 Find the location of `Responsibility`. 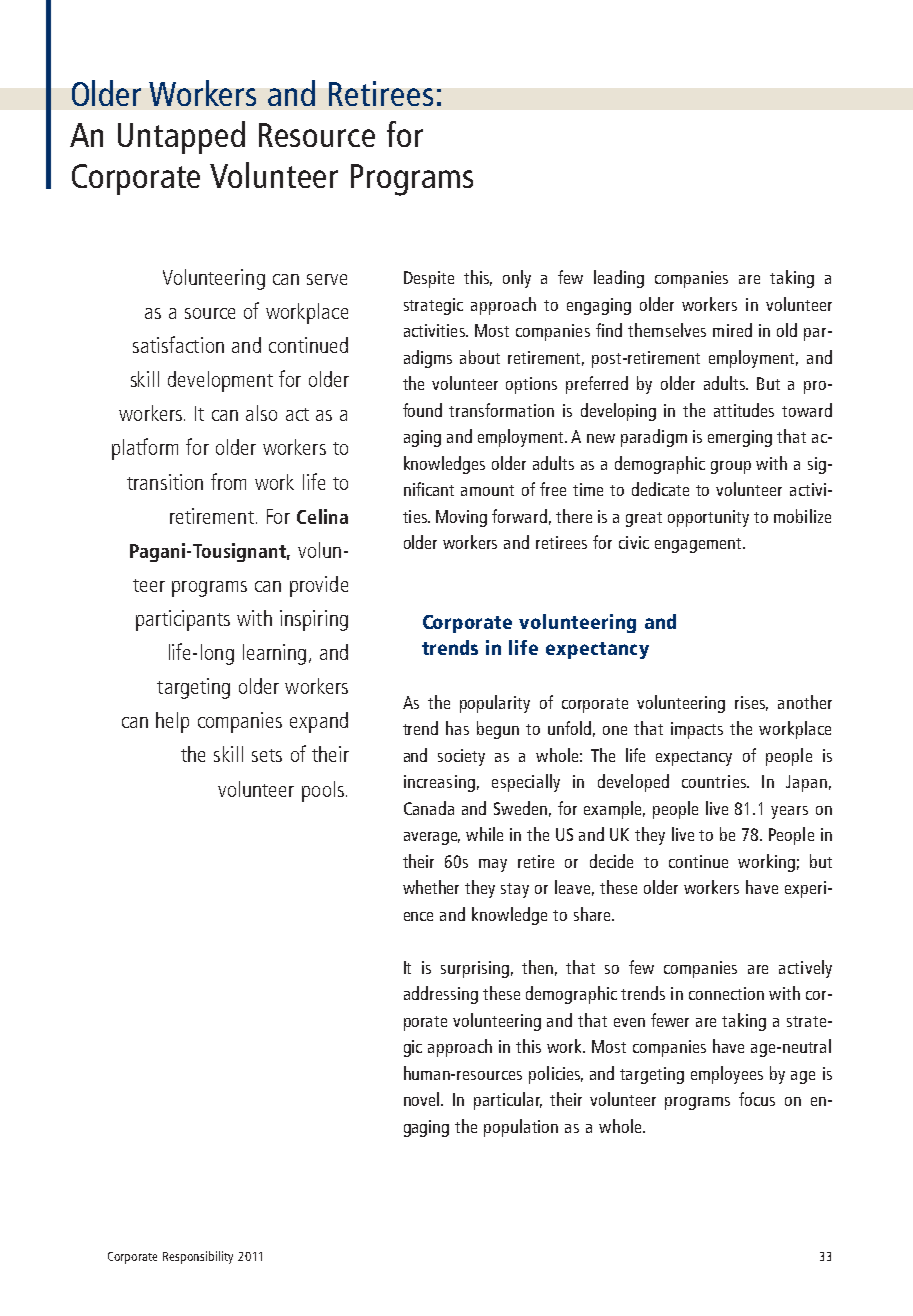

Responsibility is located at coordinates (198, 1257).
